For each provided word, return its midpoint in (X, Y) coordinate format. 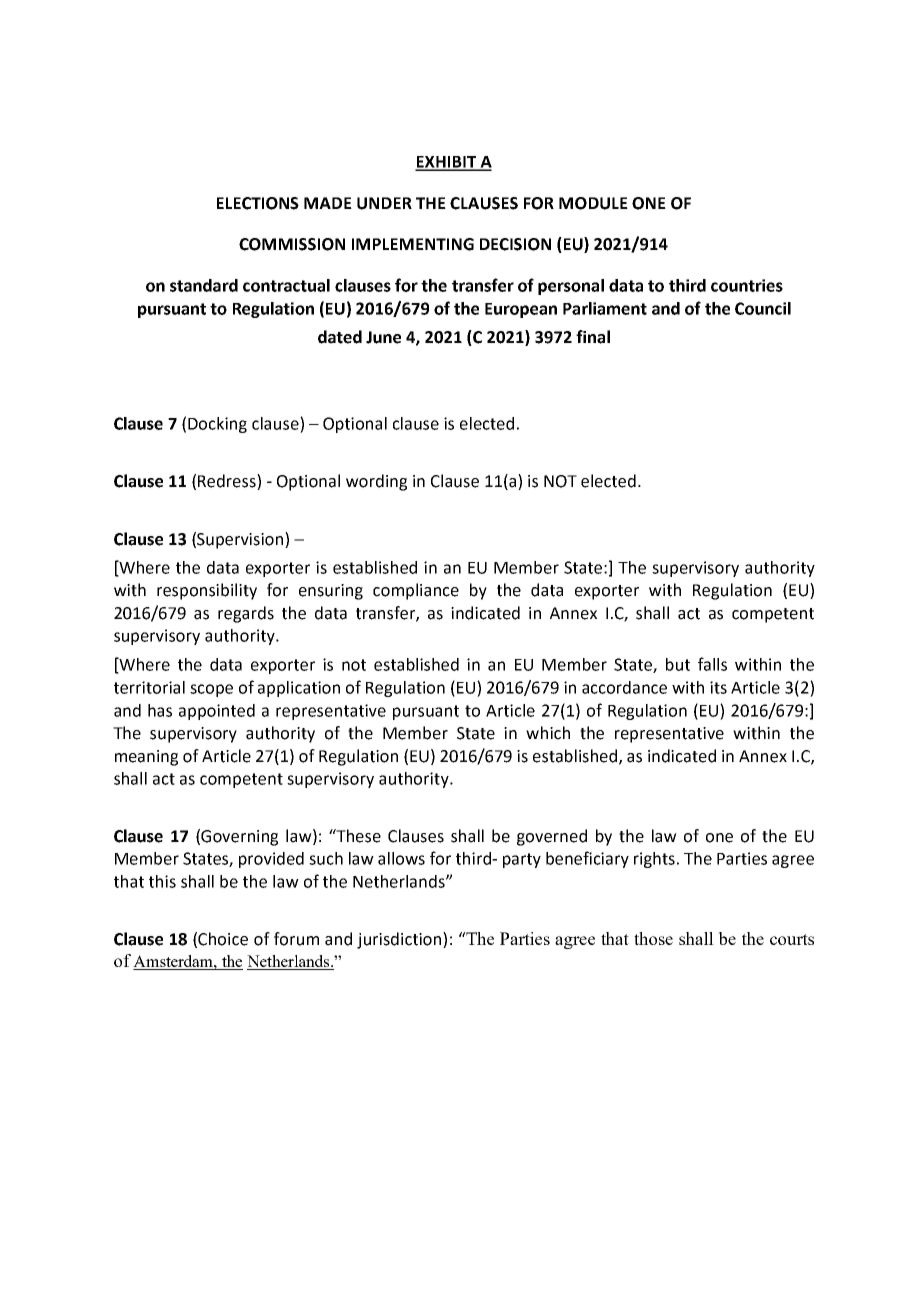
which (548, 733)
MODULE (593, 203)
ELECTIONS (258, 203)
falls (712, 664)
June (383, 337)
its (718, 687)
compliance (416, 591)
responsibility (207, 591)
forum (296, 939)
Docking (217, 425)
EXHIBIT (447, 163)
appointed (217, 712)
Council (763, 308)
